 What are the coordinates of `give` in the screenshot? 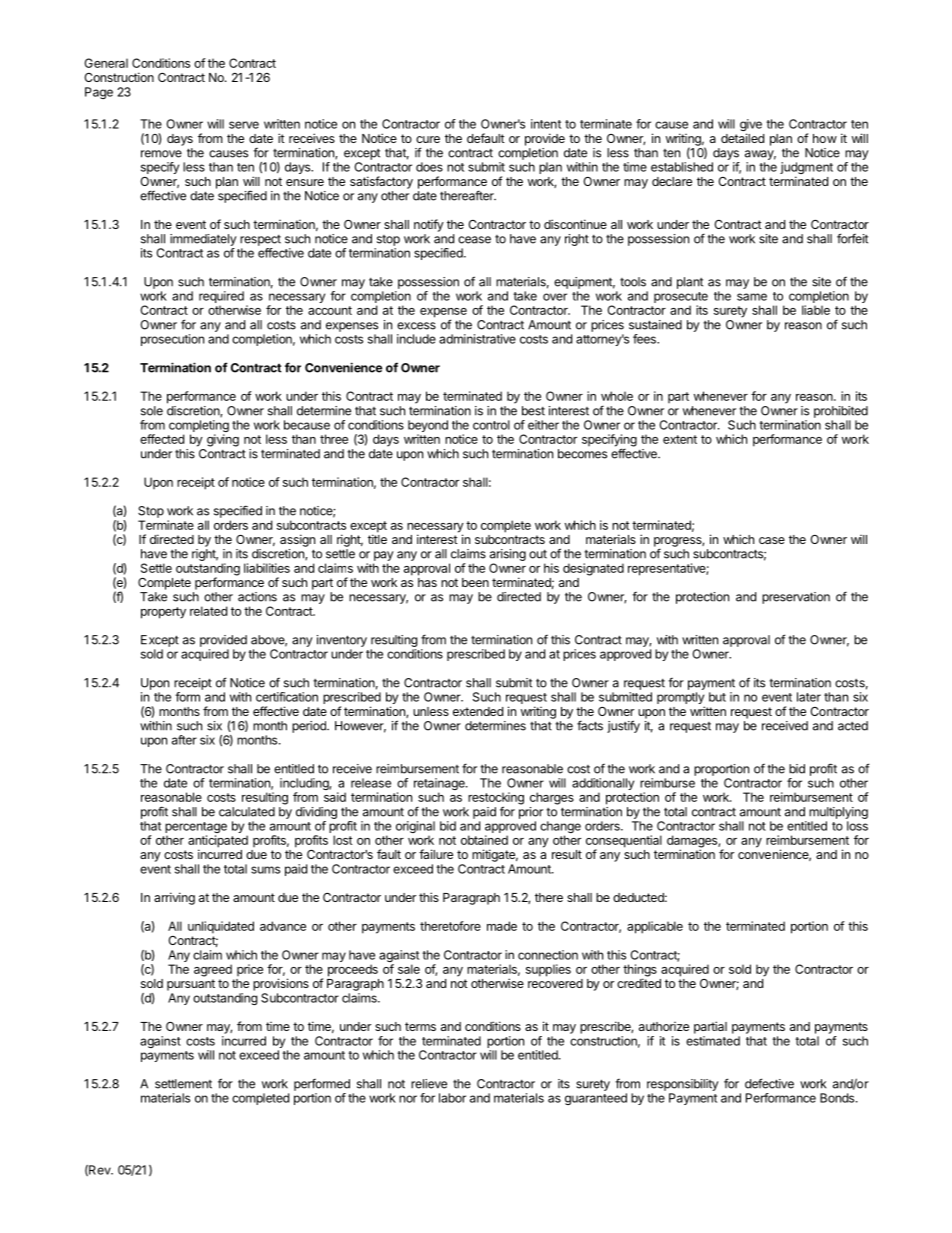 It's located at (751, 126).
